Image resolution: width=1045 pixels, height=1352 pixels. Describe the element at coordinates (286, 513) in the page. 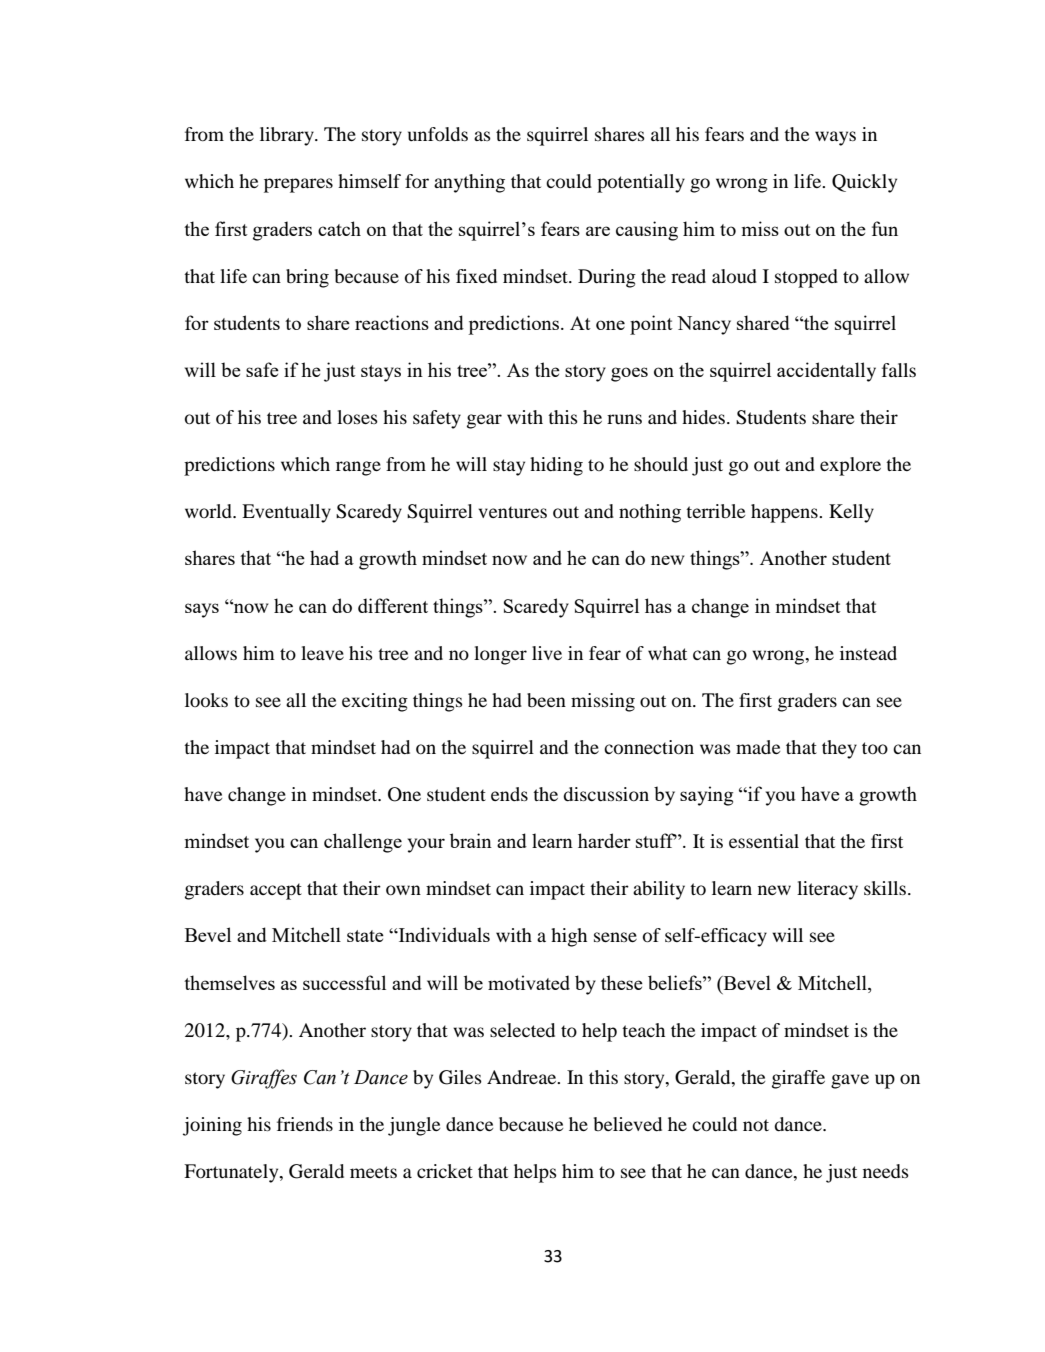

I see `Eventually` at that location.
